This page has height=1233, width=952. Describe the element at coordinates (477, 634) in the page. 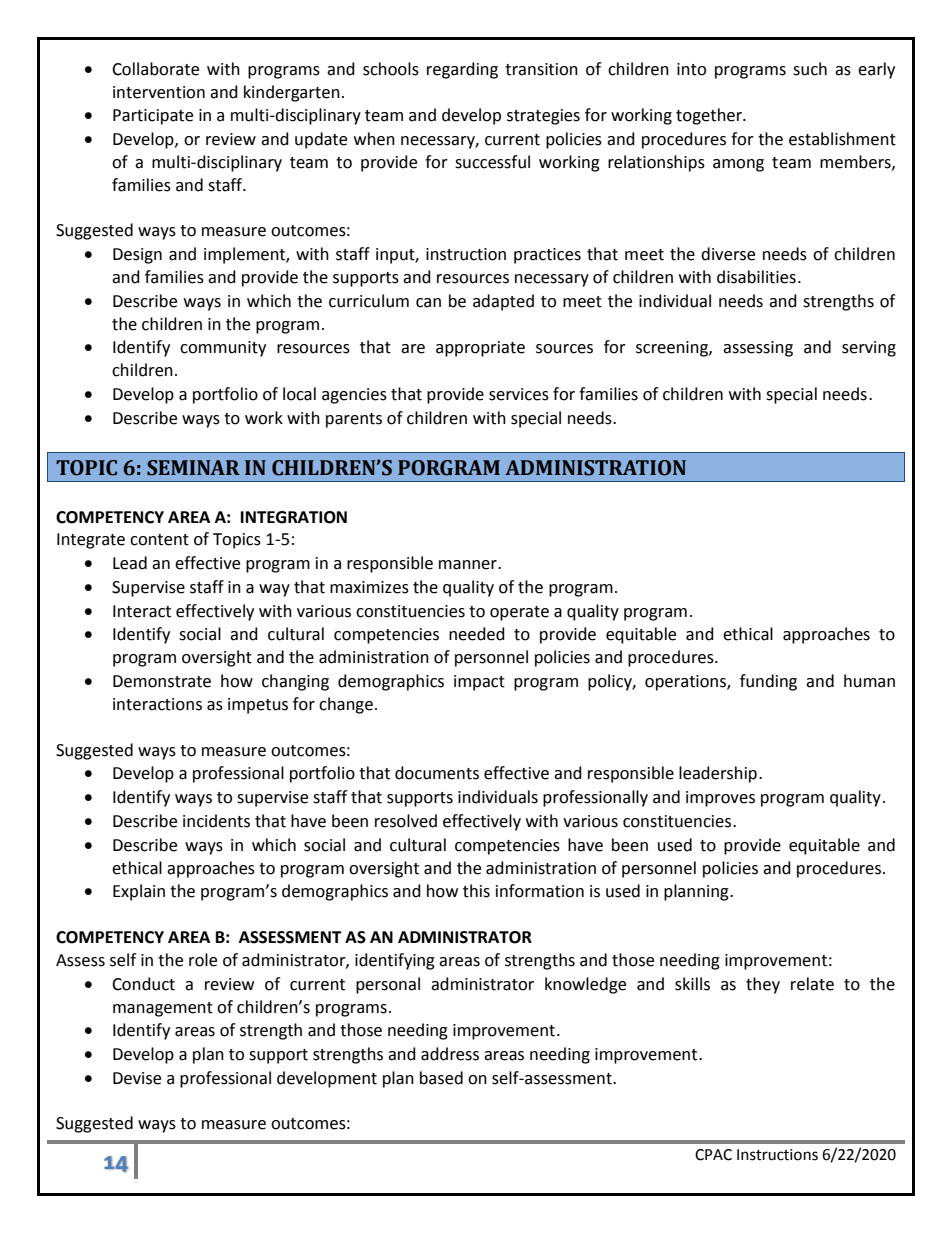

I see `needed` at that location.
